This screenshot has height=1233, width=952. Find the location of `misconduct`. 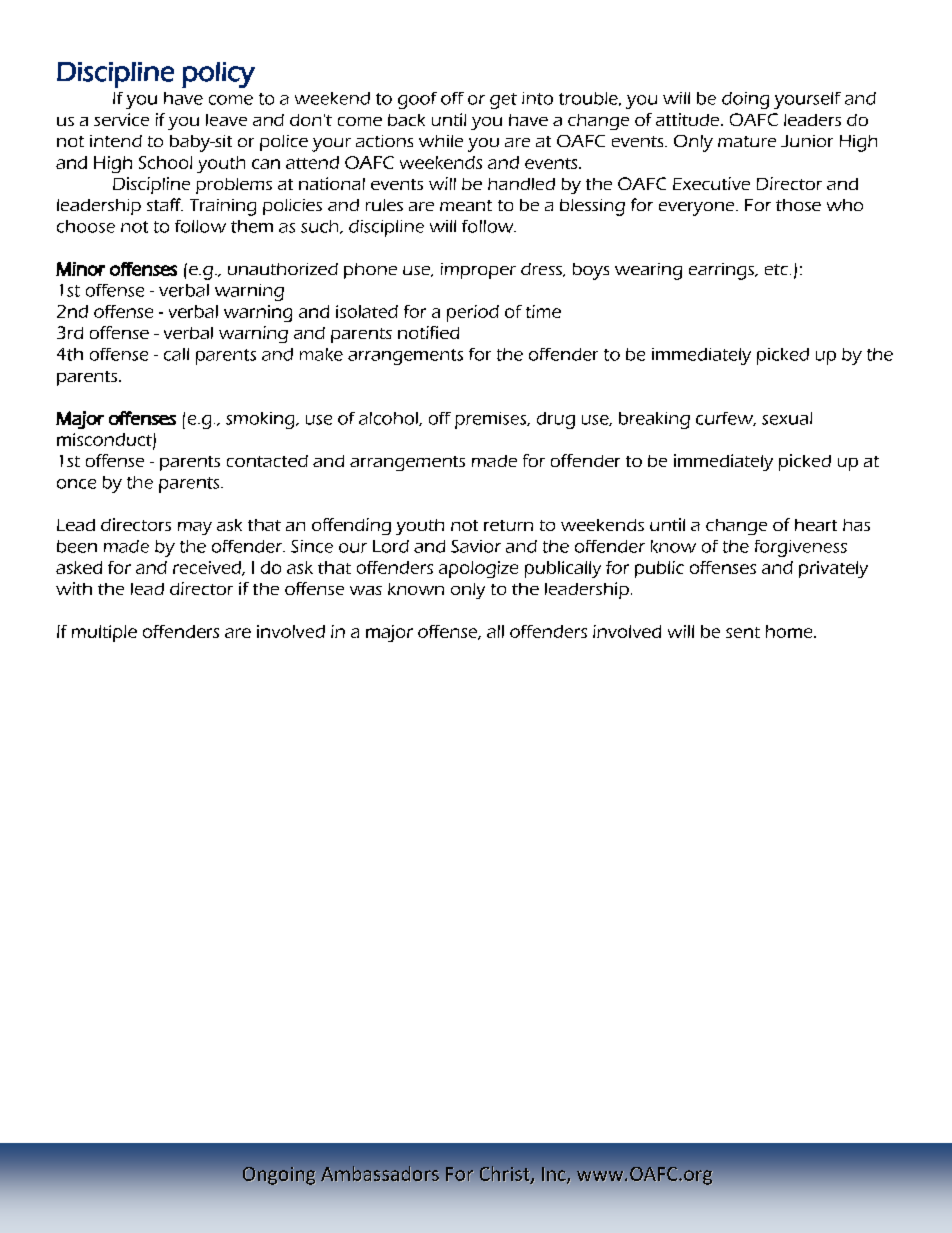

misconduct is located at coordinates (105, 440).
